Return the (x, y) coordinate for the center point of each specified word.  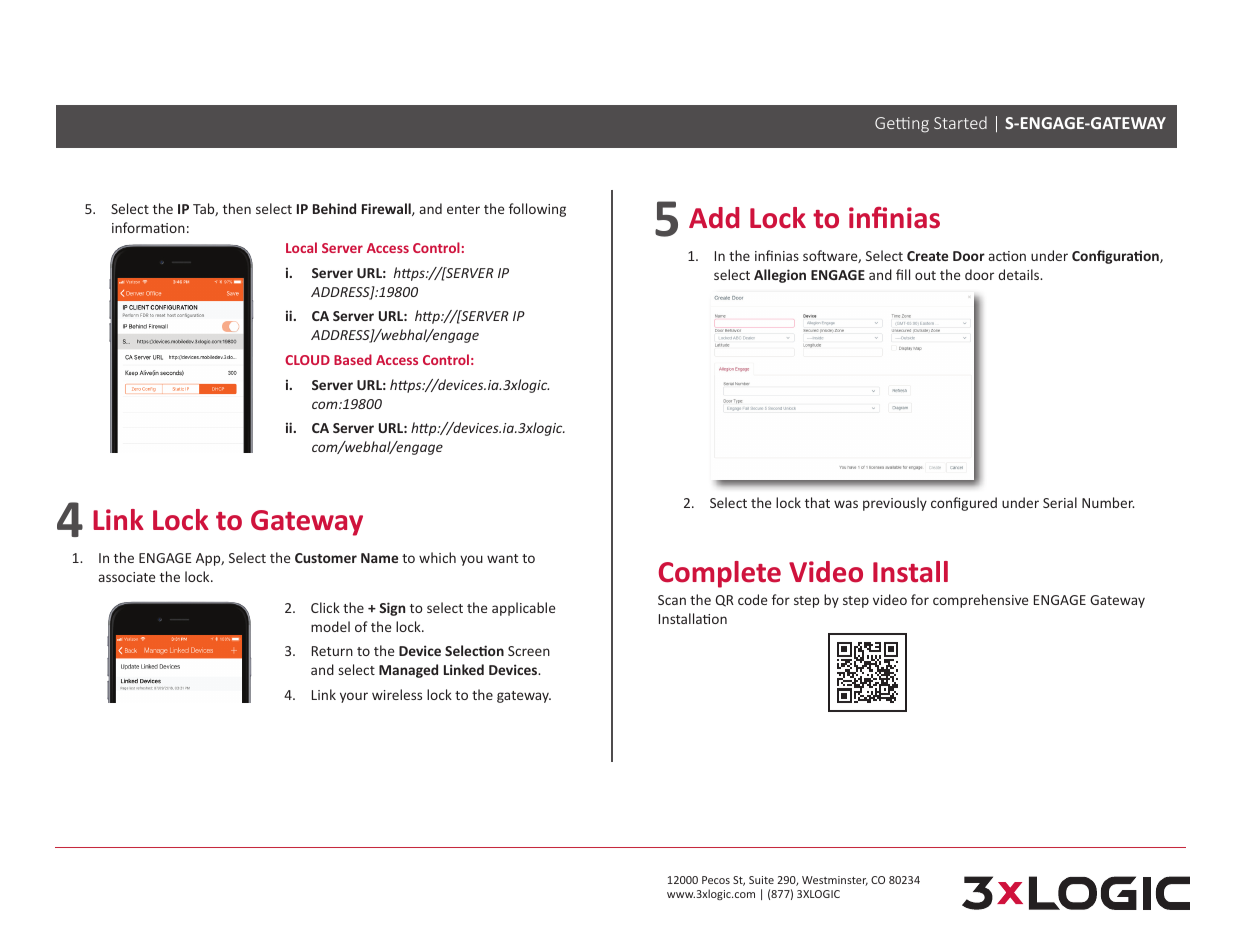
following (537, 210)
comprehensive (980, 601)
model (330, 626)
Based (353, 359)
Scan (672, 600)
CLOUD (307, 360)
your (354, 697)
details (1020, 274)
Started (960, 122)
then (237, 208)
